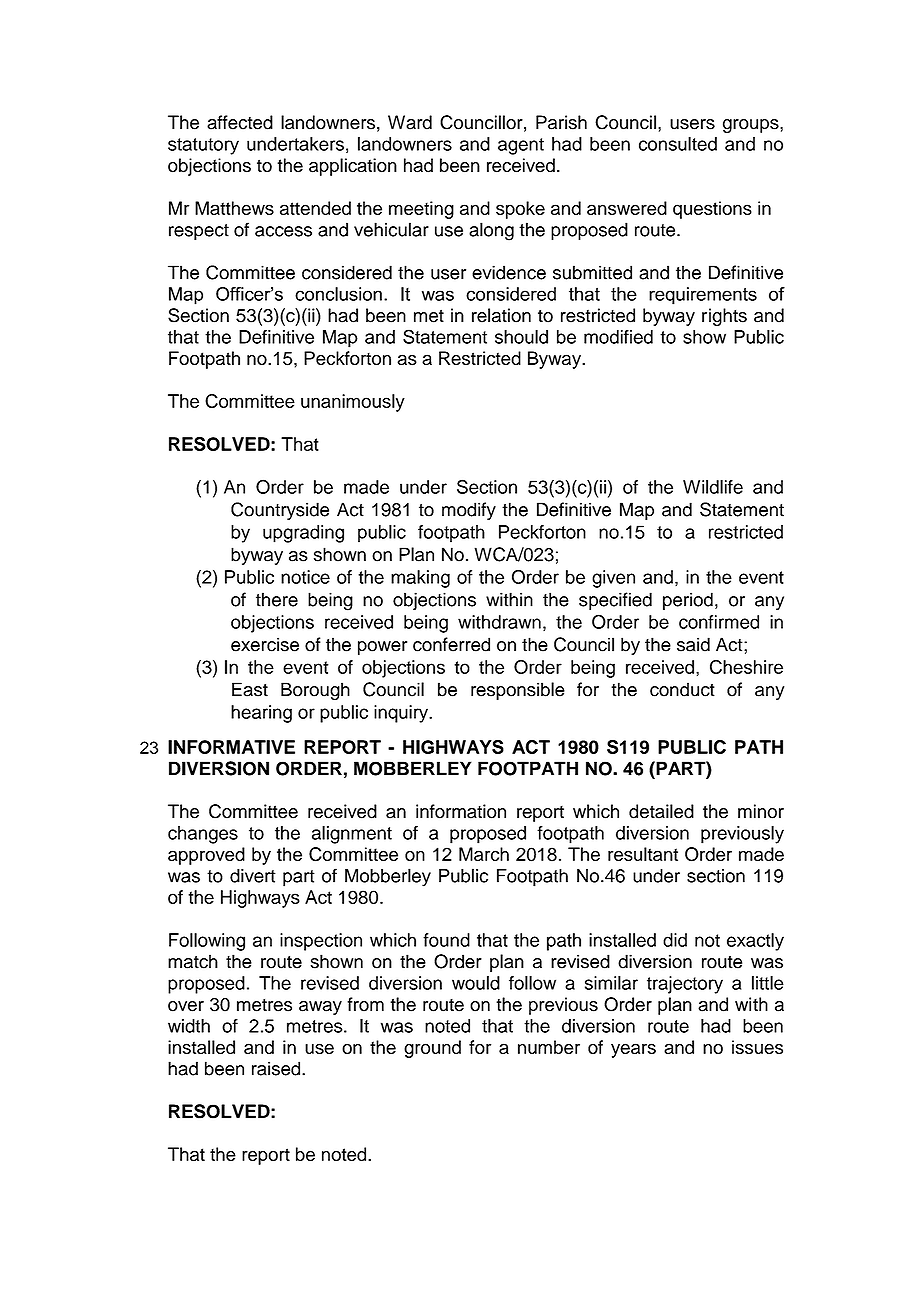 Image resolution: width=924 pixels, height=1308 pixels. What do you see at coordinates (724, 317) in the screenshot?
I see `rights` at bounding box center [724, 317].
